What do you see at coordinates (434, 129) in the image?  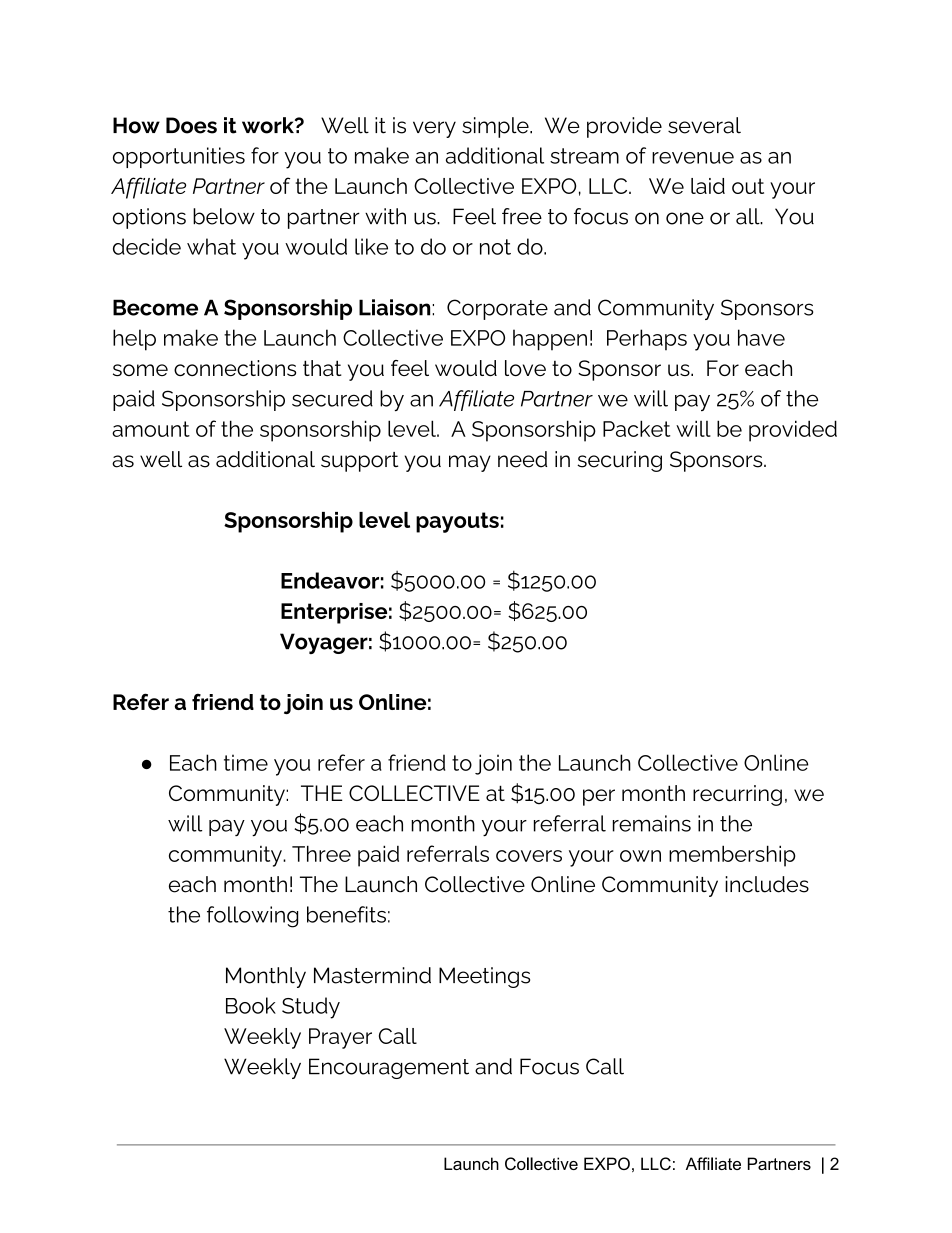 I see `very` at bounding box center [434, 129].
